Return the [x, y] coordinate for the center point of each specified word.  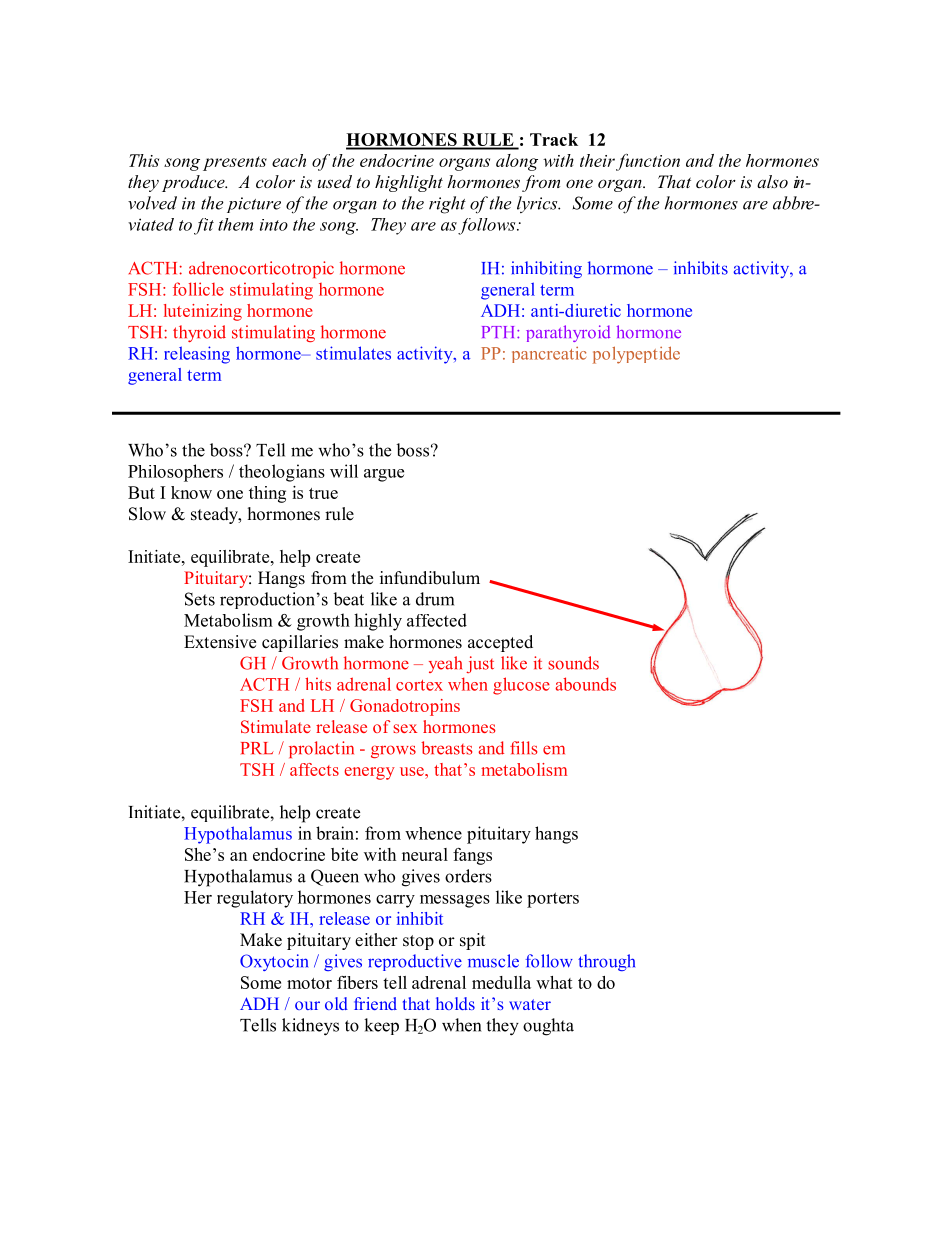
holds [455, 1003]
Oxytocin [274, 962]
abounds [585, 684]
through [606, 962]
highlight [409, 183]
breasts [446, 748]
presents [235, 163]
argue [384, 475]
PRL [257, 748]
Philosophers [175, 473]
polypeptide [636, 355]
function [648, 162]
